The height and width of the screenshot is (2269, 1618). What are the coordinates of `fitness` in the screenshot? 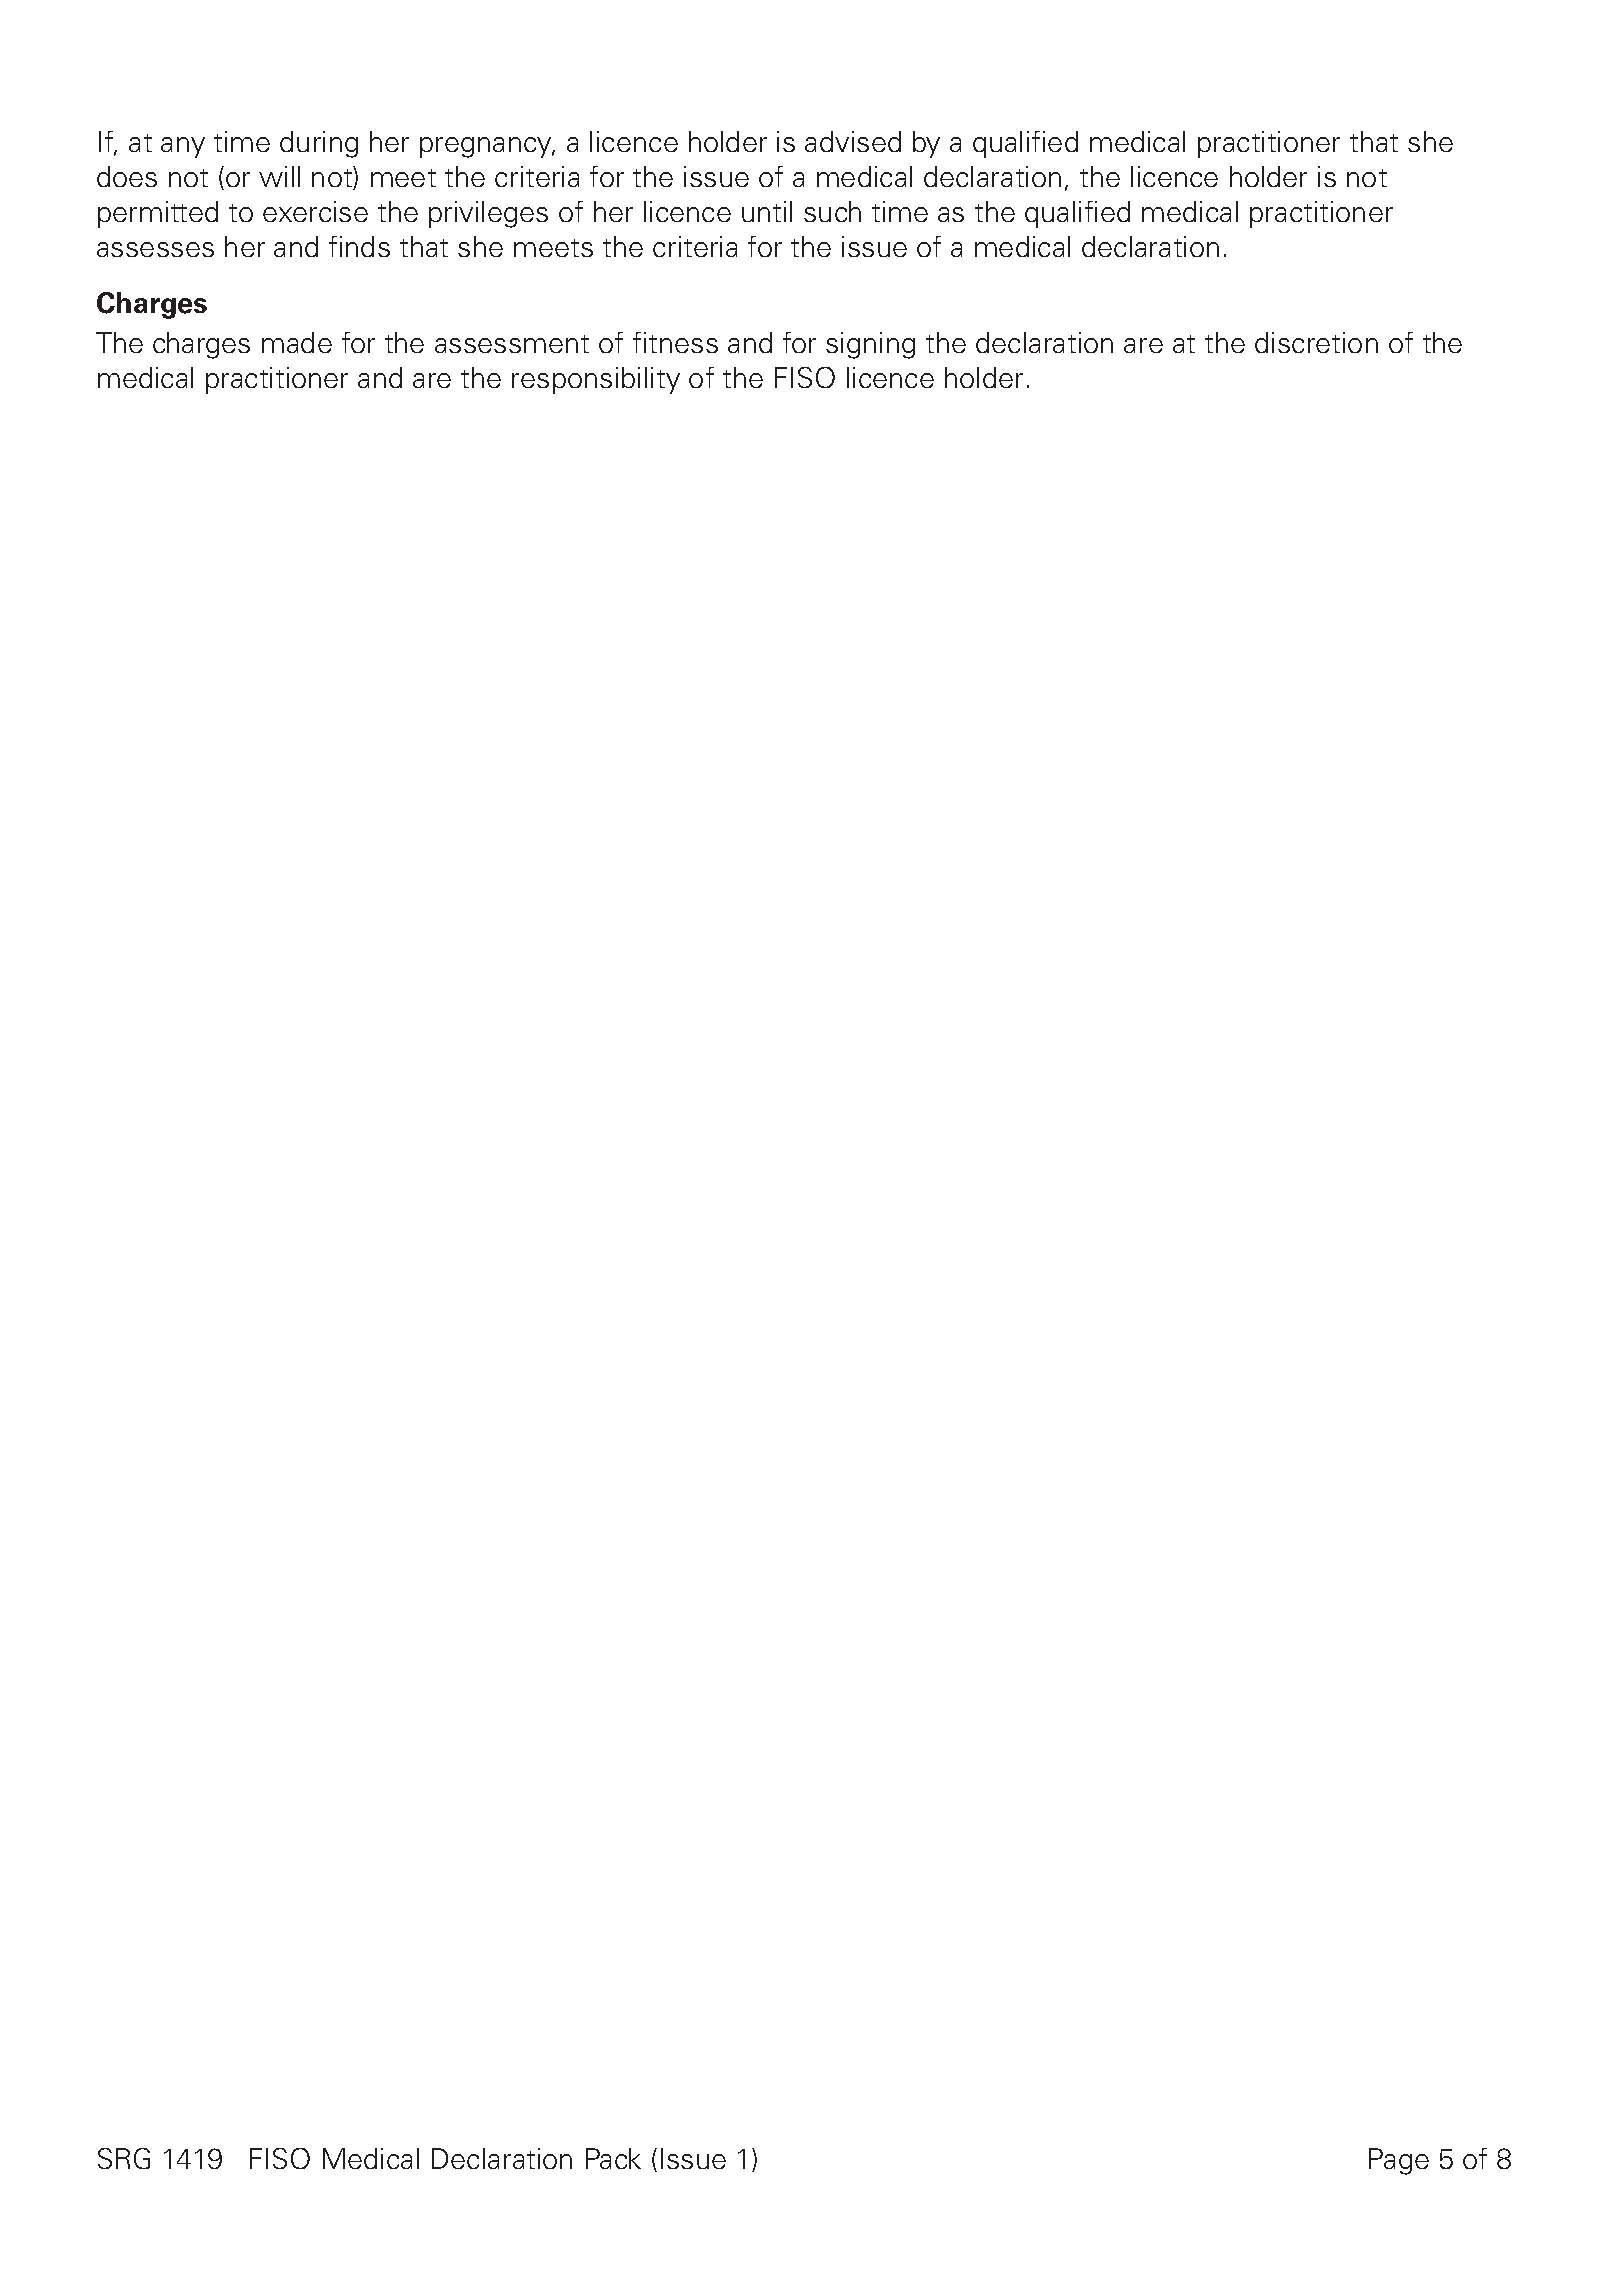 It's located at (675, 342).
